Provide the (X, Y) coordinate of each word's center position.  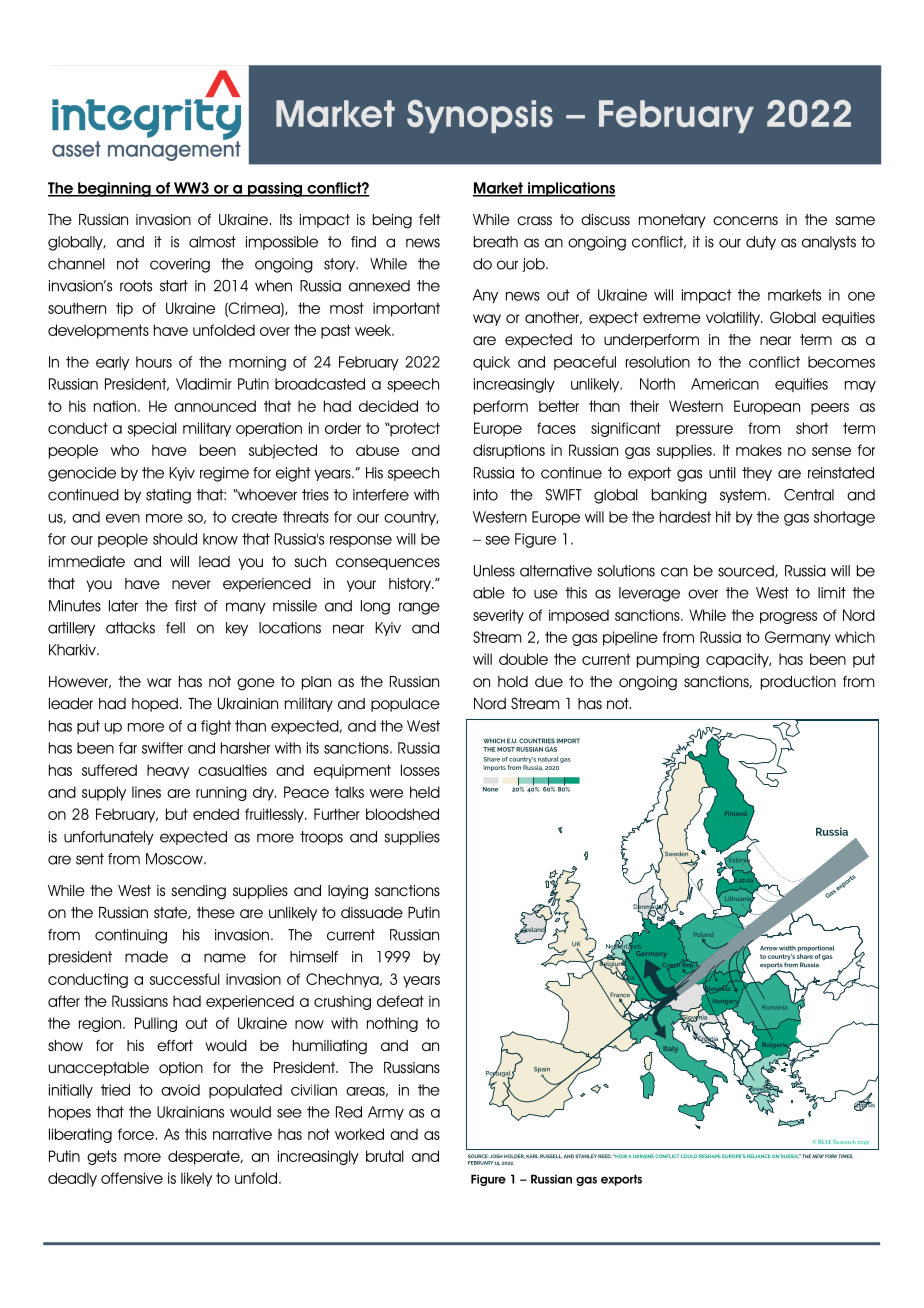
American (725, 384)
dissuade (372, 913)
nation (115, 406)
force (136, 1134)
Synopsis (480, 116)
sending (198, 892)
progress (788, 618)
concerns (745, 221)
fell (175, 628)
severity (498, 616)
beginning (114, 189)
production (798, 683)
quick (491, 363)
